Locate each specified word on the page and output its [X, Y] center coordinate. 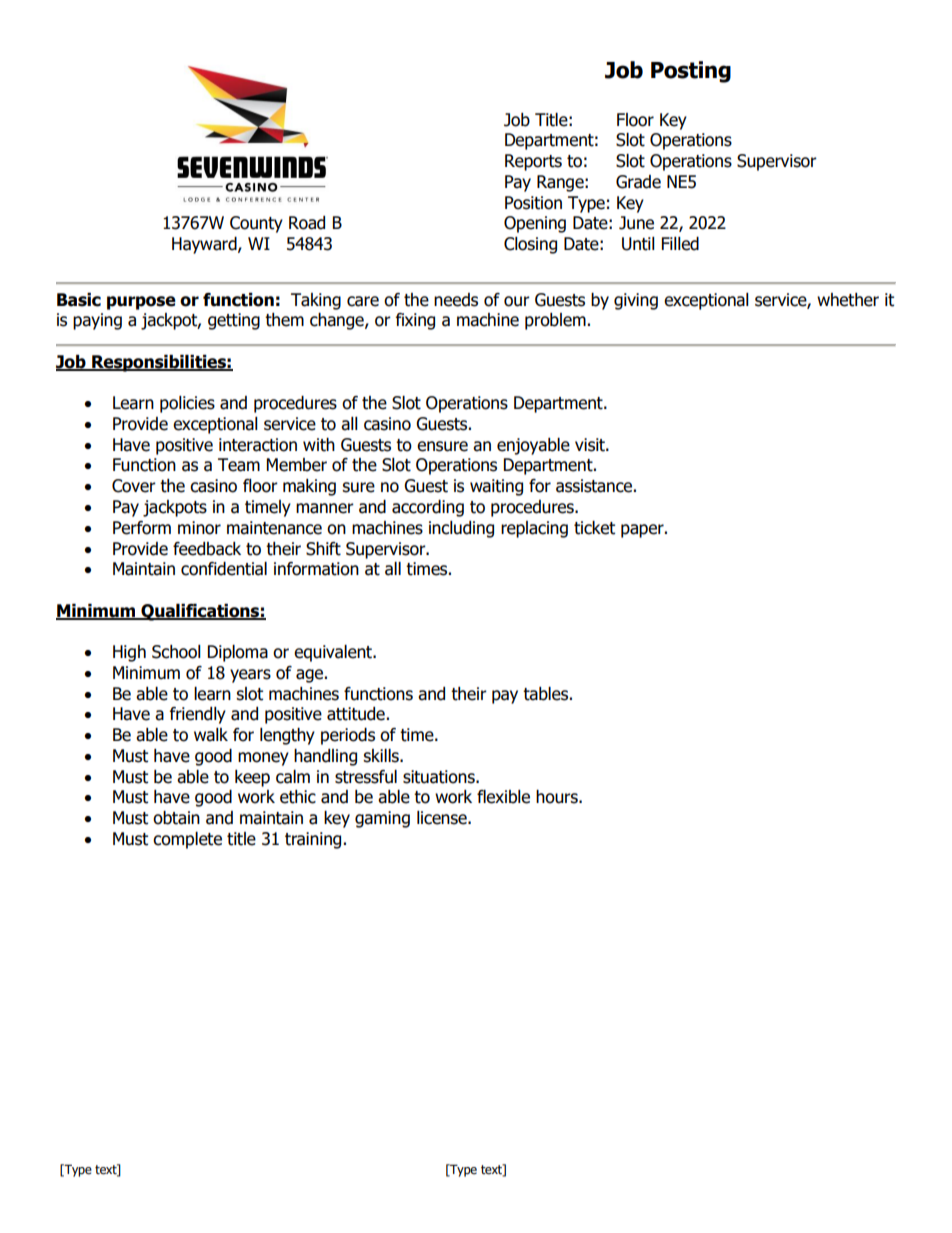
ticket [594, 528]
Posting [691, 72]
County [256, 224]
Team [239, 465]
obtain [176, 818]
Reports [533, 162]
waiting [496, 487]
